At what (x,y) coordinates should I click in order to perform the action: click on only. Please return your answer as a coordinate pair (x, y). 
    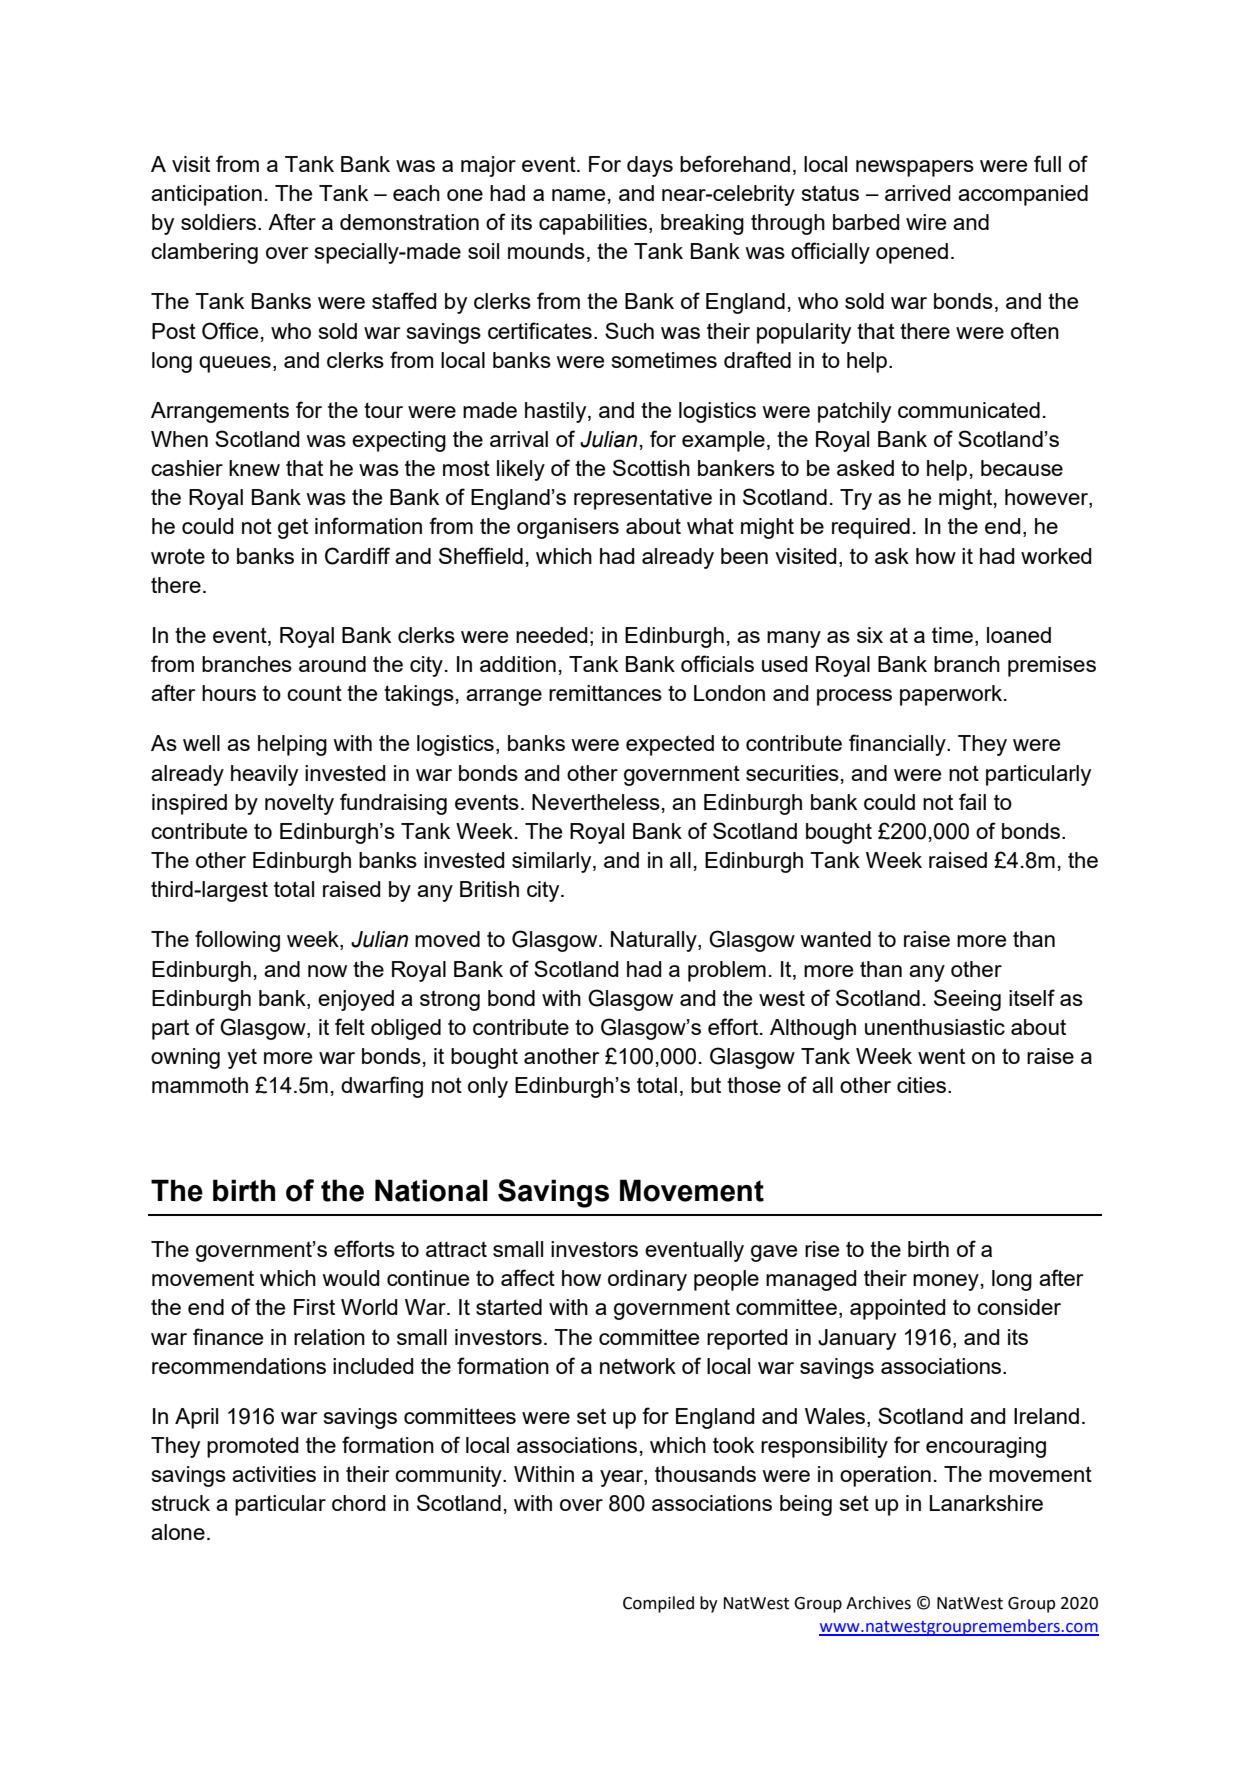
    Looking at the image, I should click on (488, 1087).
